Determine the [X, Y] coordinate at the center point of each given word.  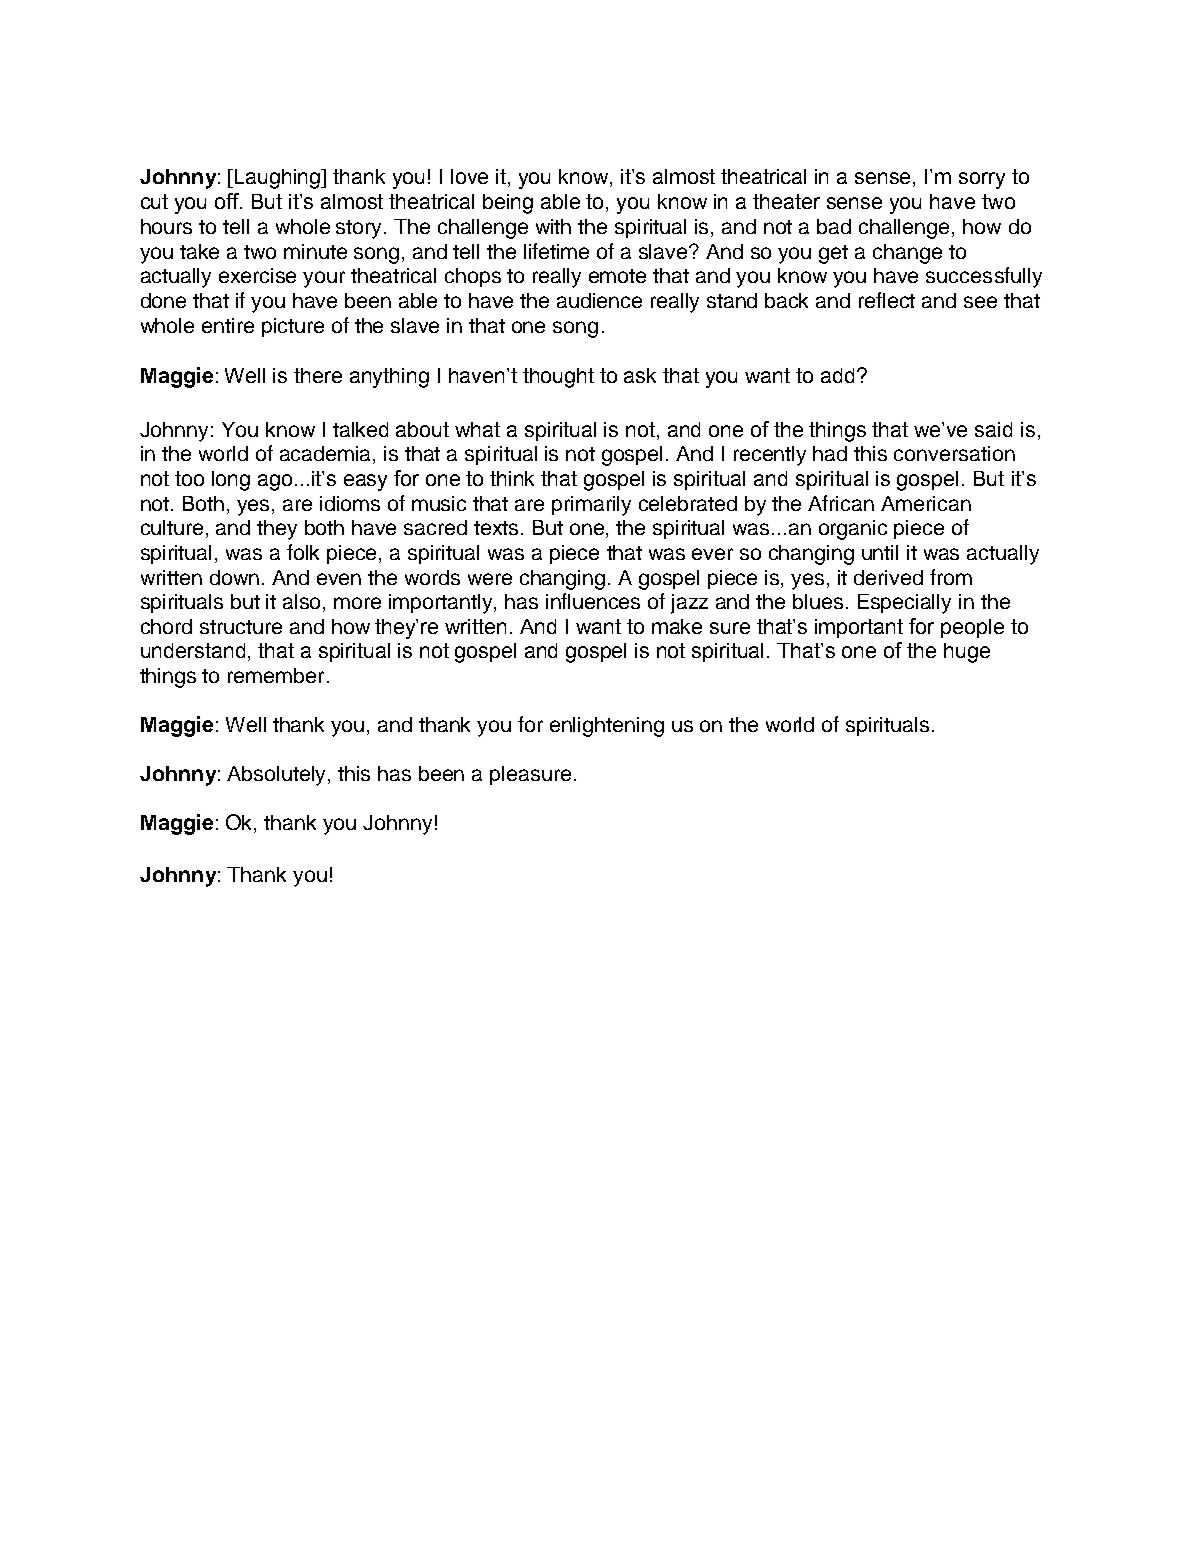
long [231, 481]
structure [241, 627]
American [926, 503]
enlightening [607, 727]
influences [593, 601]
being [508, 204]
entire [228, 325]
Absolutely [278, 776]
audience [599, 300]
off [228, 201]
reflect [887, 300]
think [512, 478]
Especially [904, 604]
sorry [982, 180]
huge [967, 653]
